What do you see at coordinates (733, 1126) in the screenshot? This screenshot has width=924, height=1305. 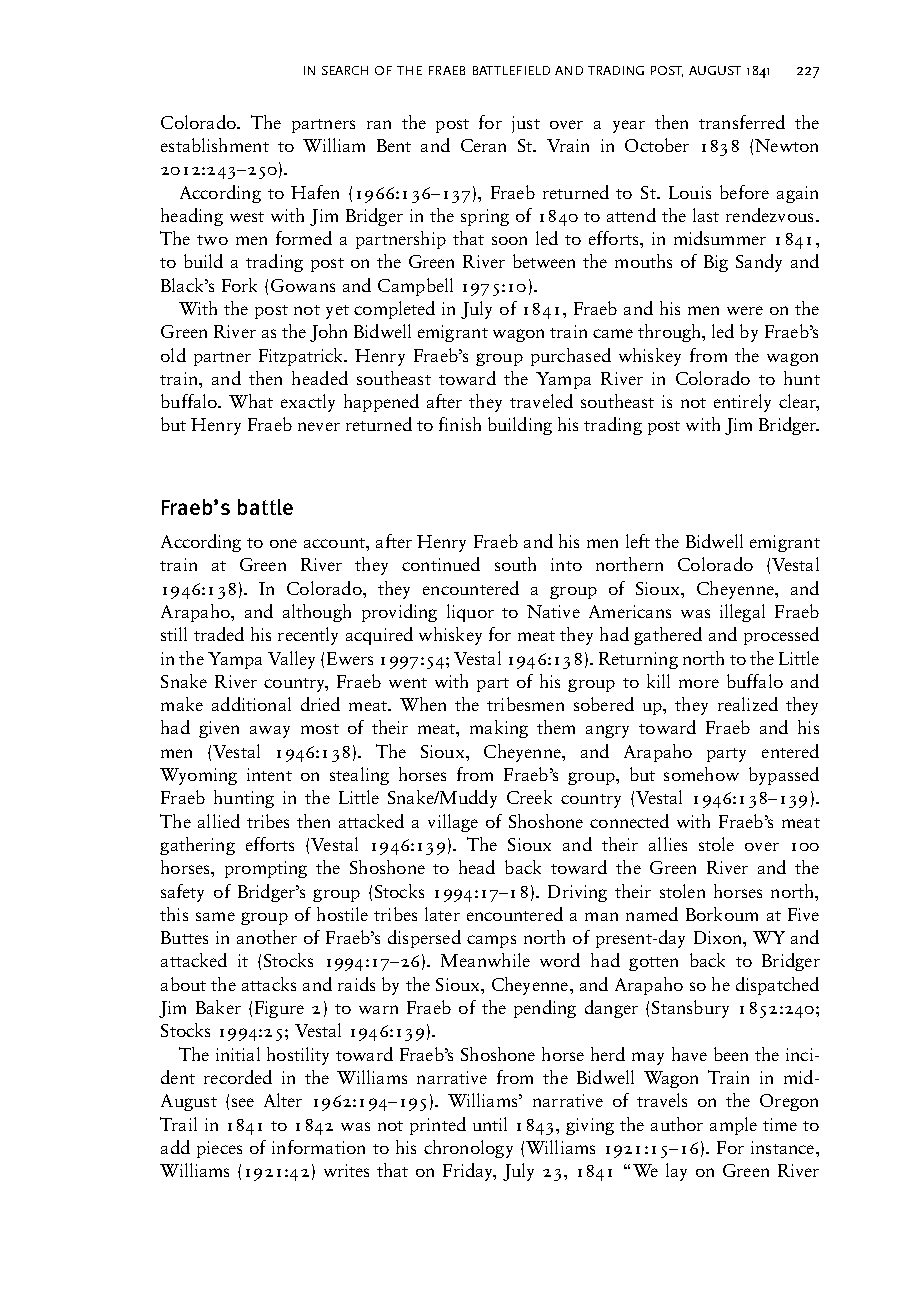 I see `ample` at bounding box center [733, 1126].
